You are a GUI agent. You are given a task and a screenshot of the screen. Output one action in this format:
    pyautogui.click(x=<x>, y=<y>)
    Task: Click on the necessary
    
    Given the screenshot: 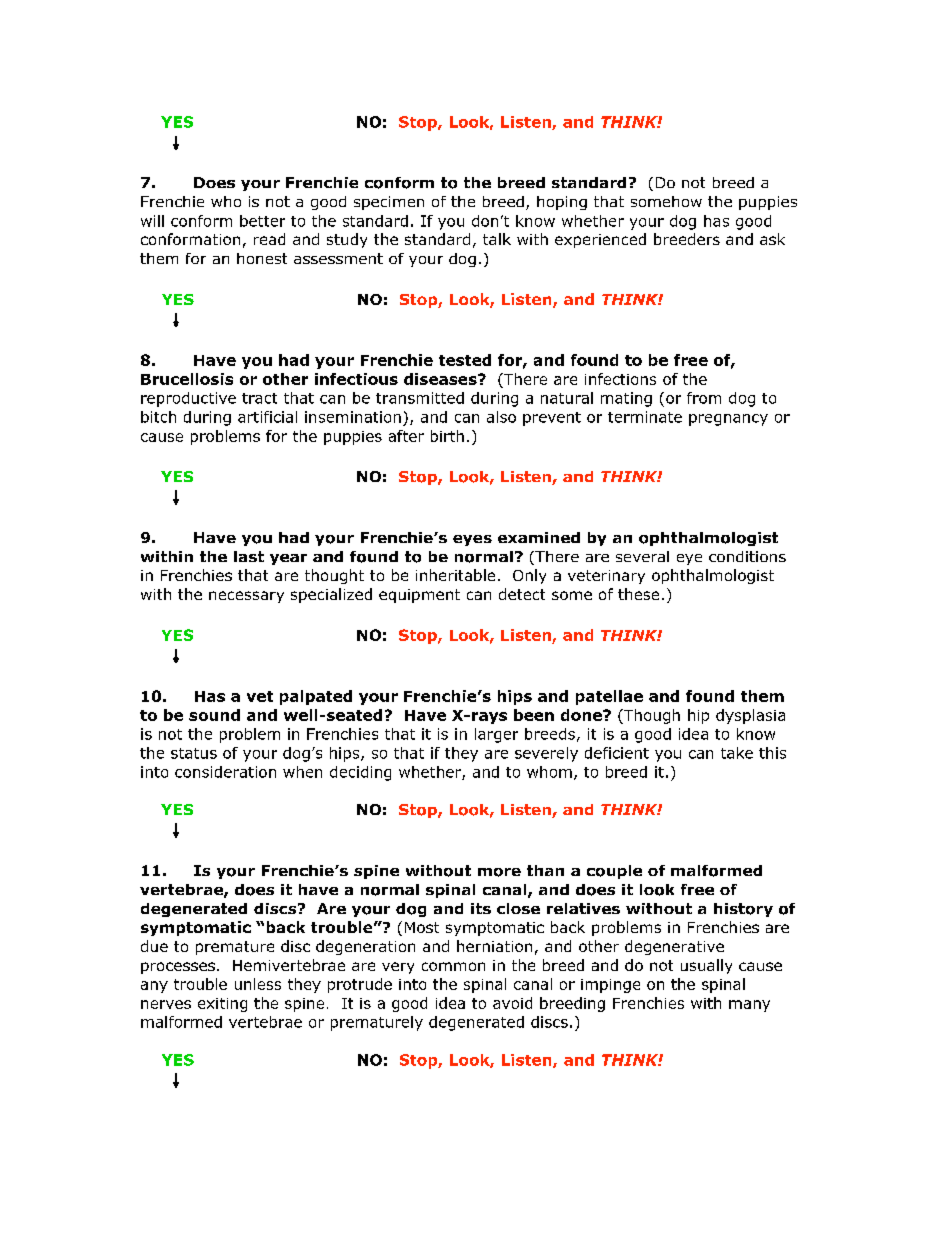 What is the action you would take?
    pyautogui.click(x=246, y=597)
